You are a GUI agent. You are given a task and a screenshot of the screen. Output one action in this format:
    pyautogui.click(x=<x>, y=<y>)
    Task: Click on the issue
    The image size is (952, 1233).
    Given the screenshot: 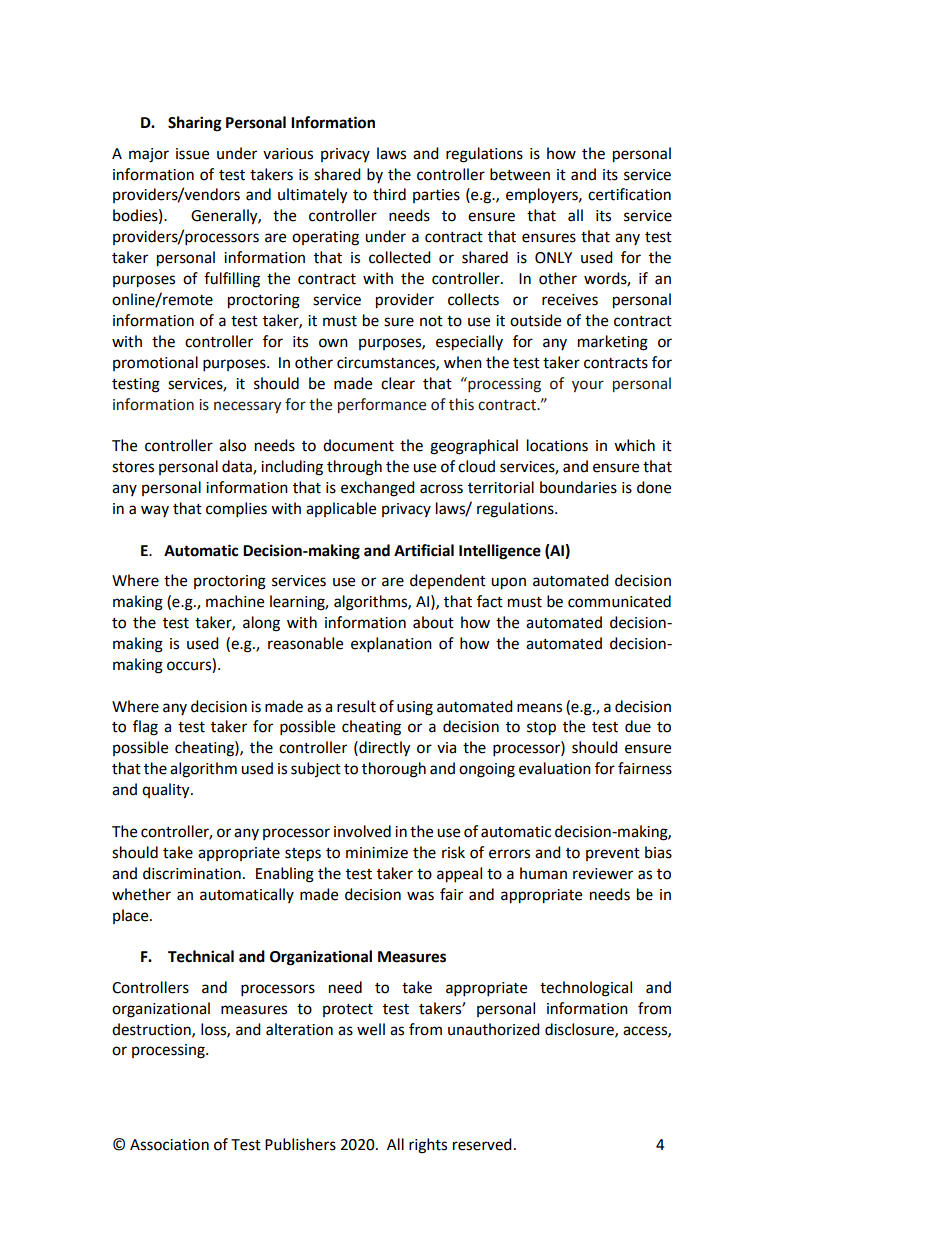 What is the action you would take?
    pyautogui.click(x=192, y=154)
